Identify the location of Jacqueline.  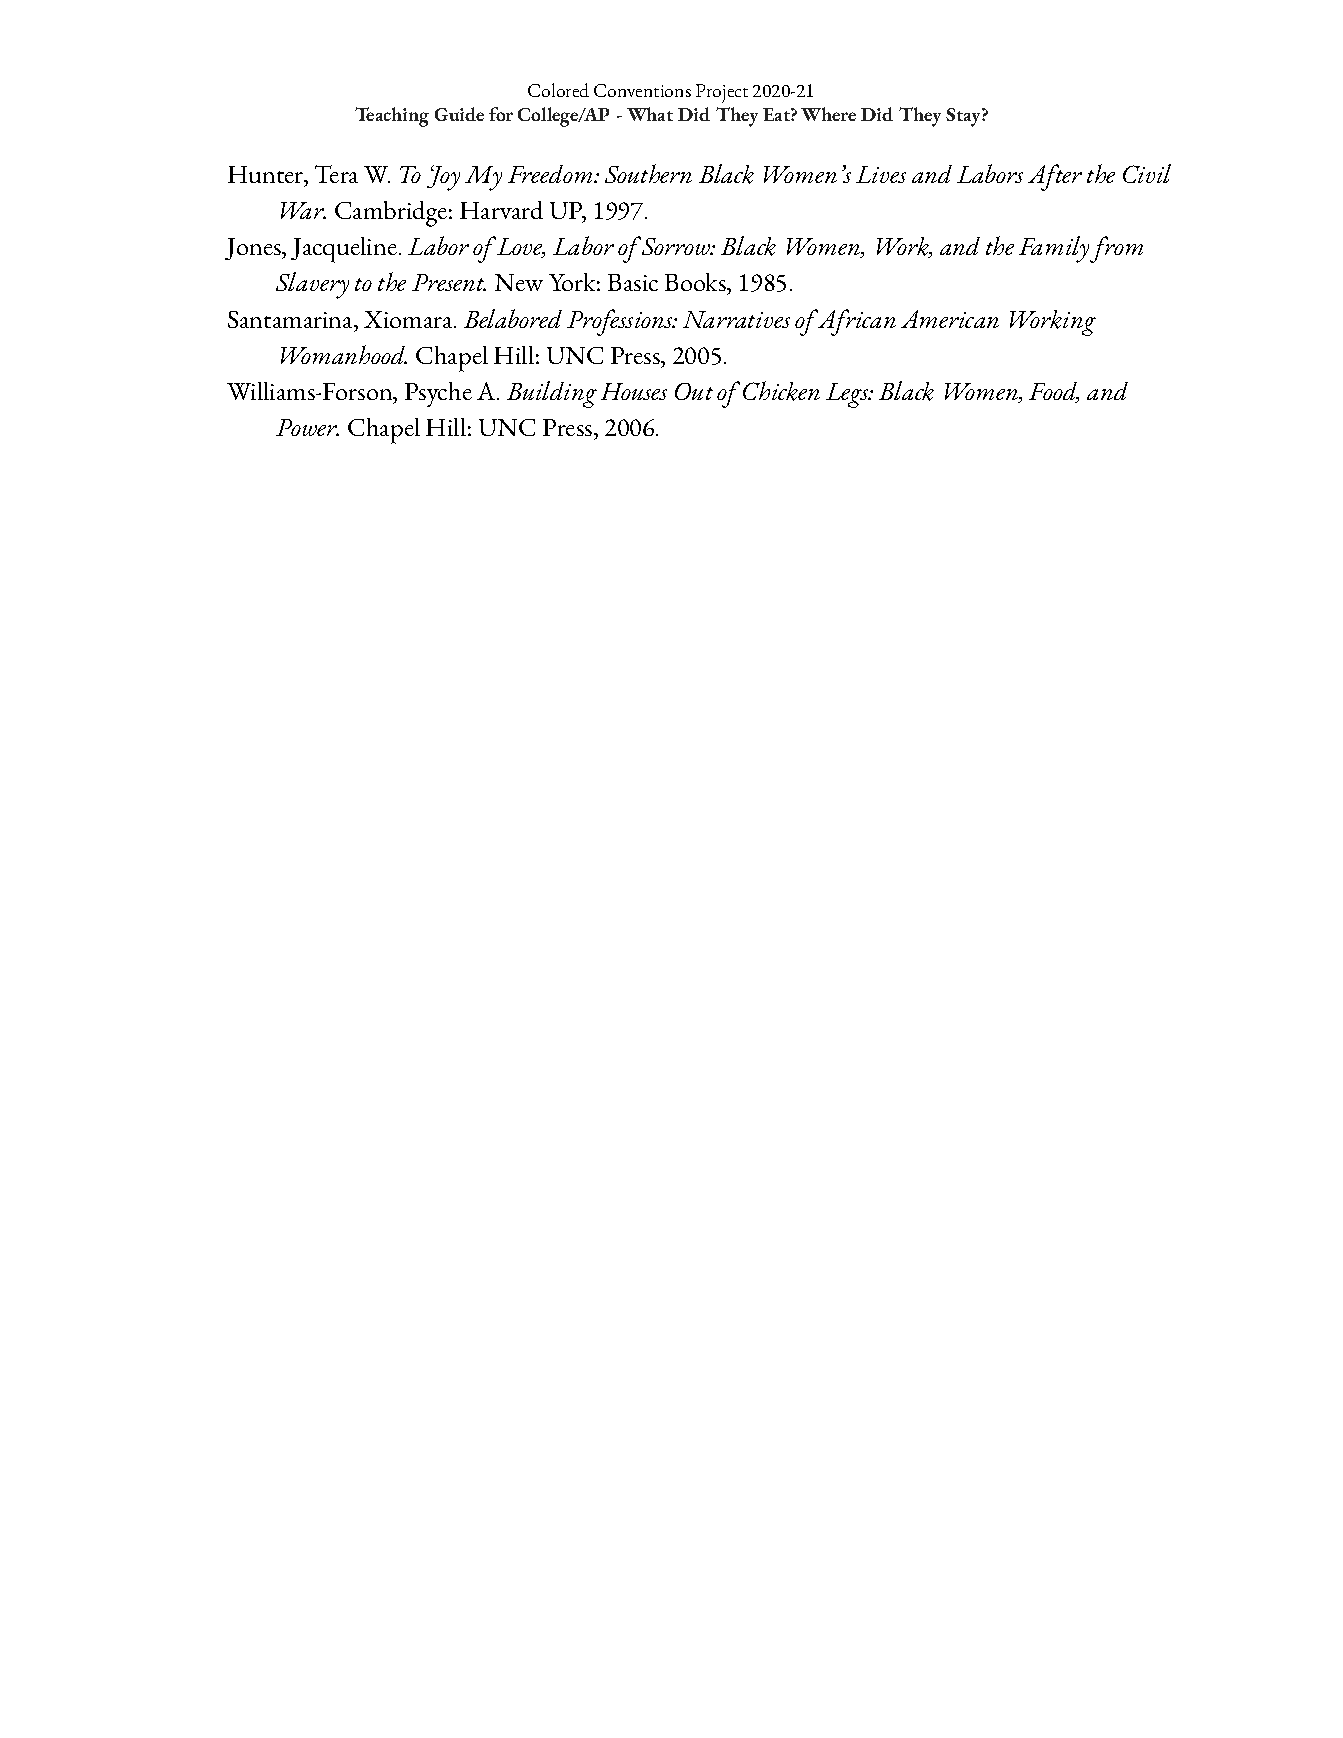
(344, 250).
